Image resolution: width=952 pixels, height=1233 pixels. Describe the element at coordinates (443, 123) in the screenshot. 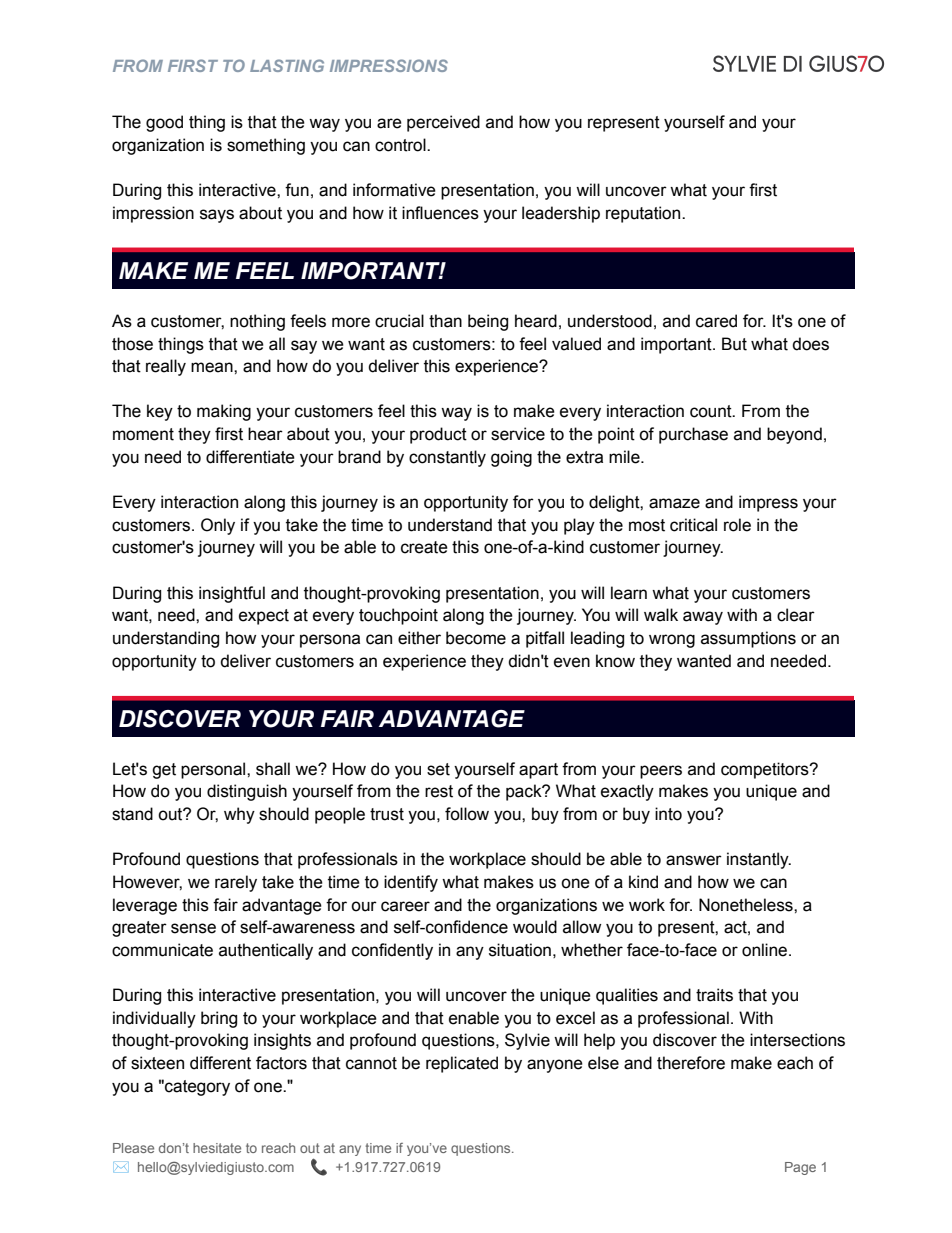

I see `perceived` at that location.
